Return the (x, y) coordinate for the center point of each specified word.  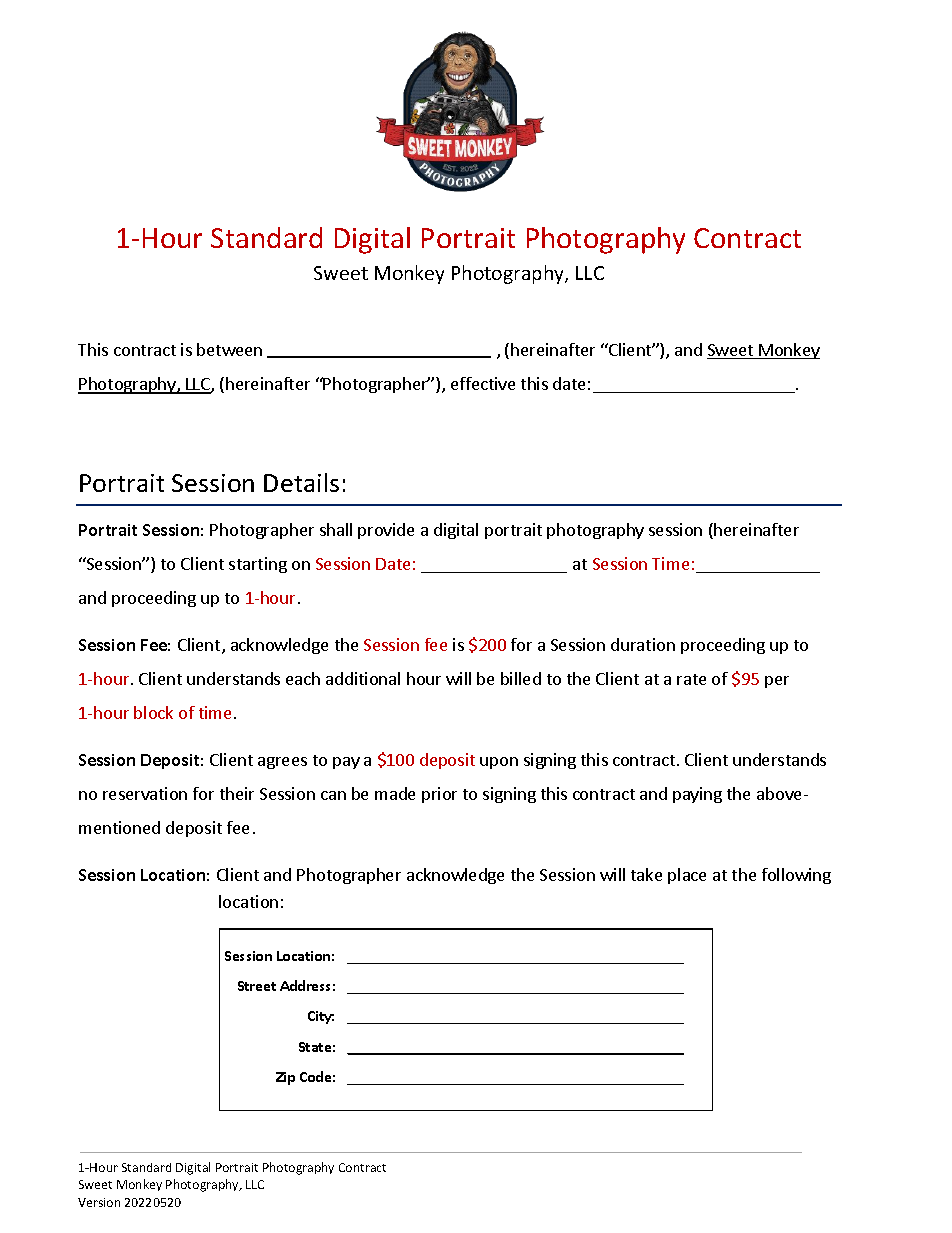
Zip (285, 1078)
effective (483, 383)
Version (99, 1202)
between (229, 349)
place (687, 876)
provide (386, 531)
